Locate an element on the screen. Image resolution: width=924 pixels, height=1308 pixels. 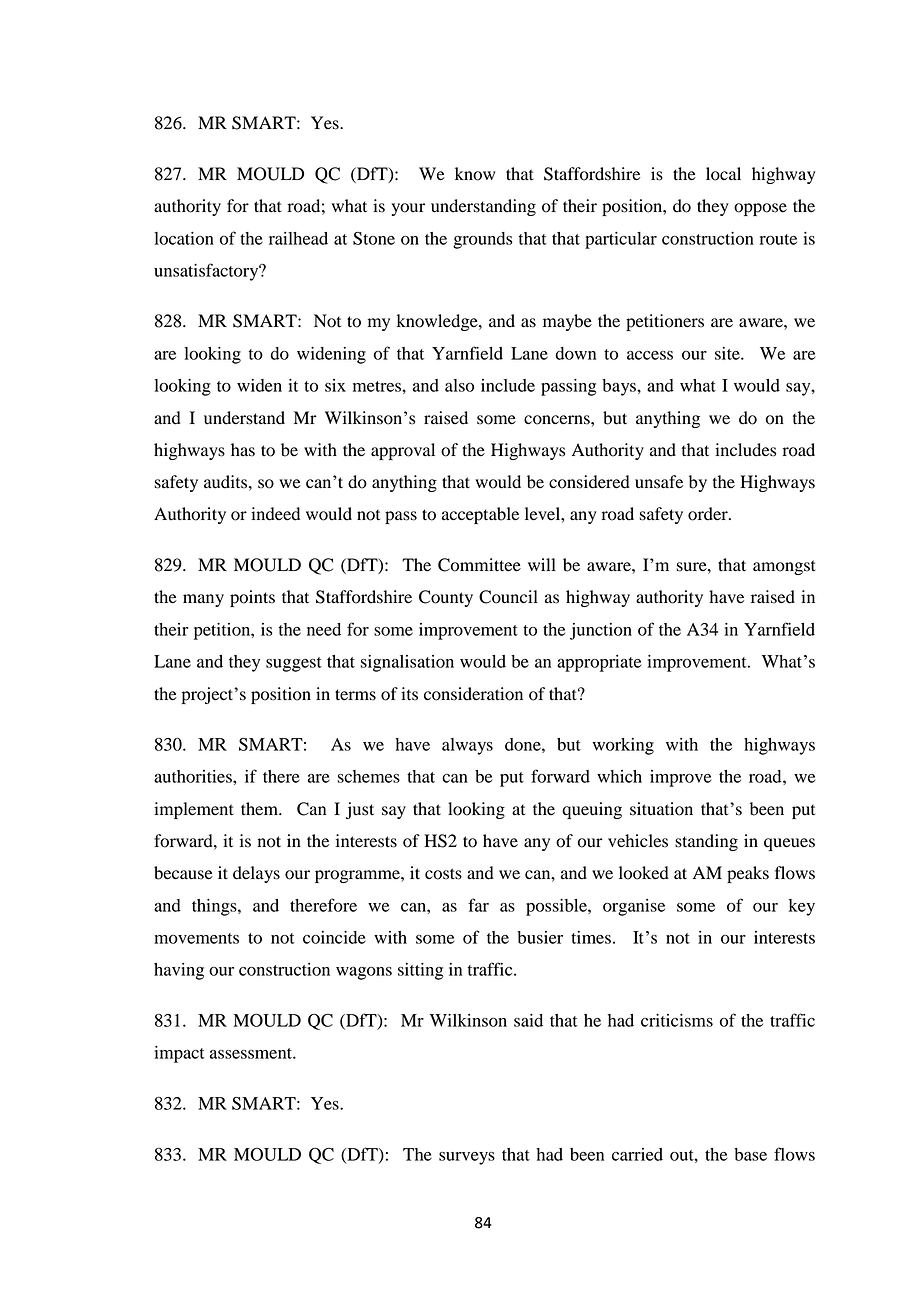
situation is located at coordinates (661, 809).
